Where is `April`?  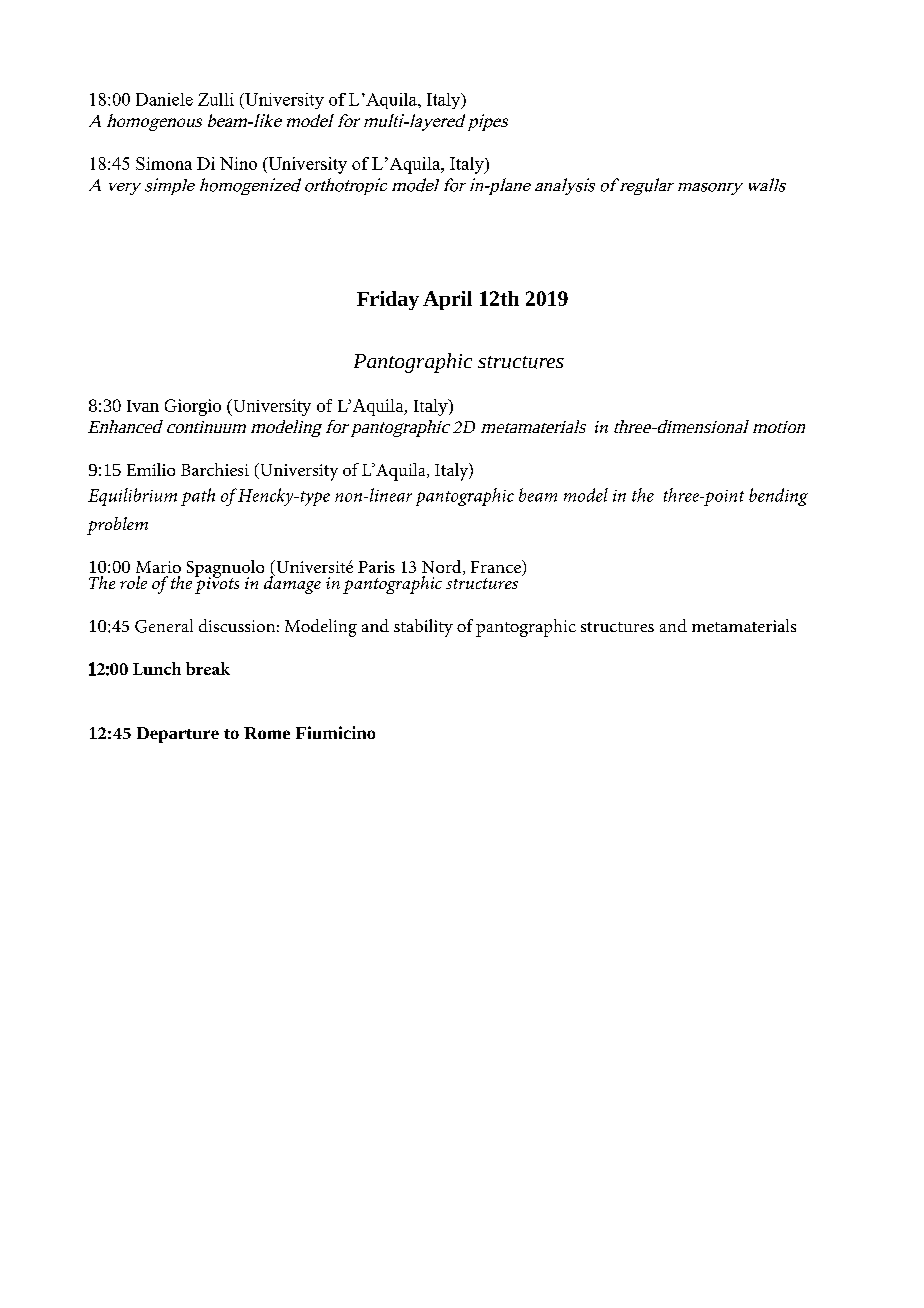 April is located at coordinates (447, 300).
